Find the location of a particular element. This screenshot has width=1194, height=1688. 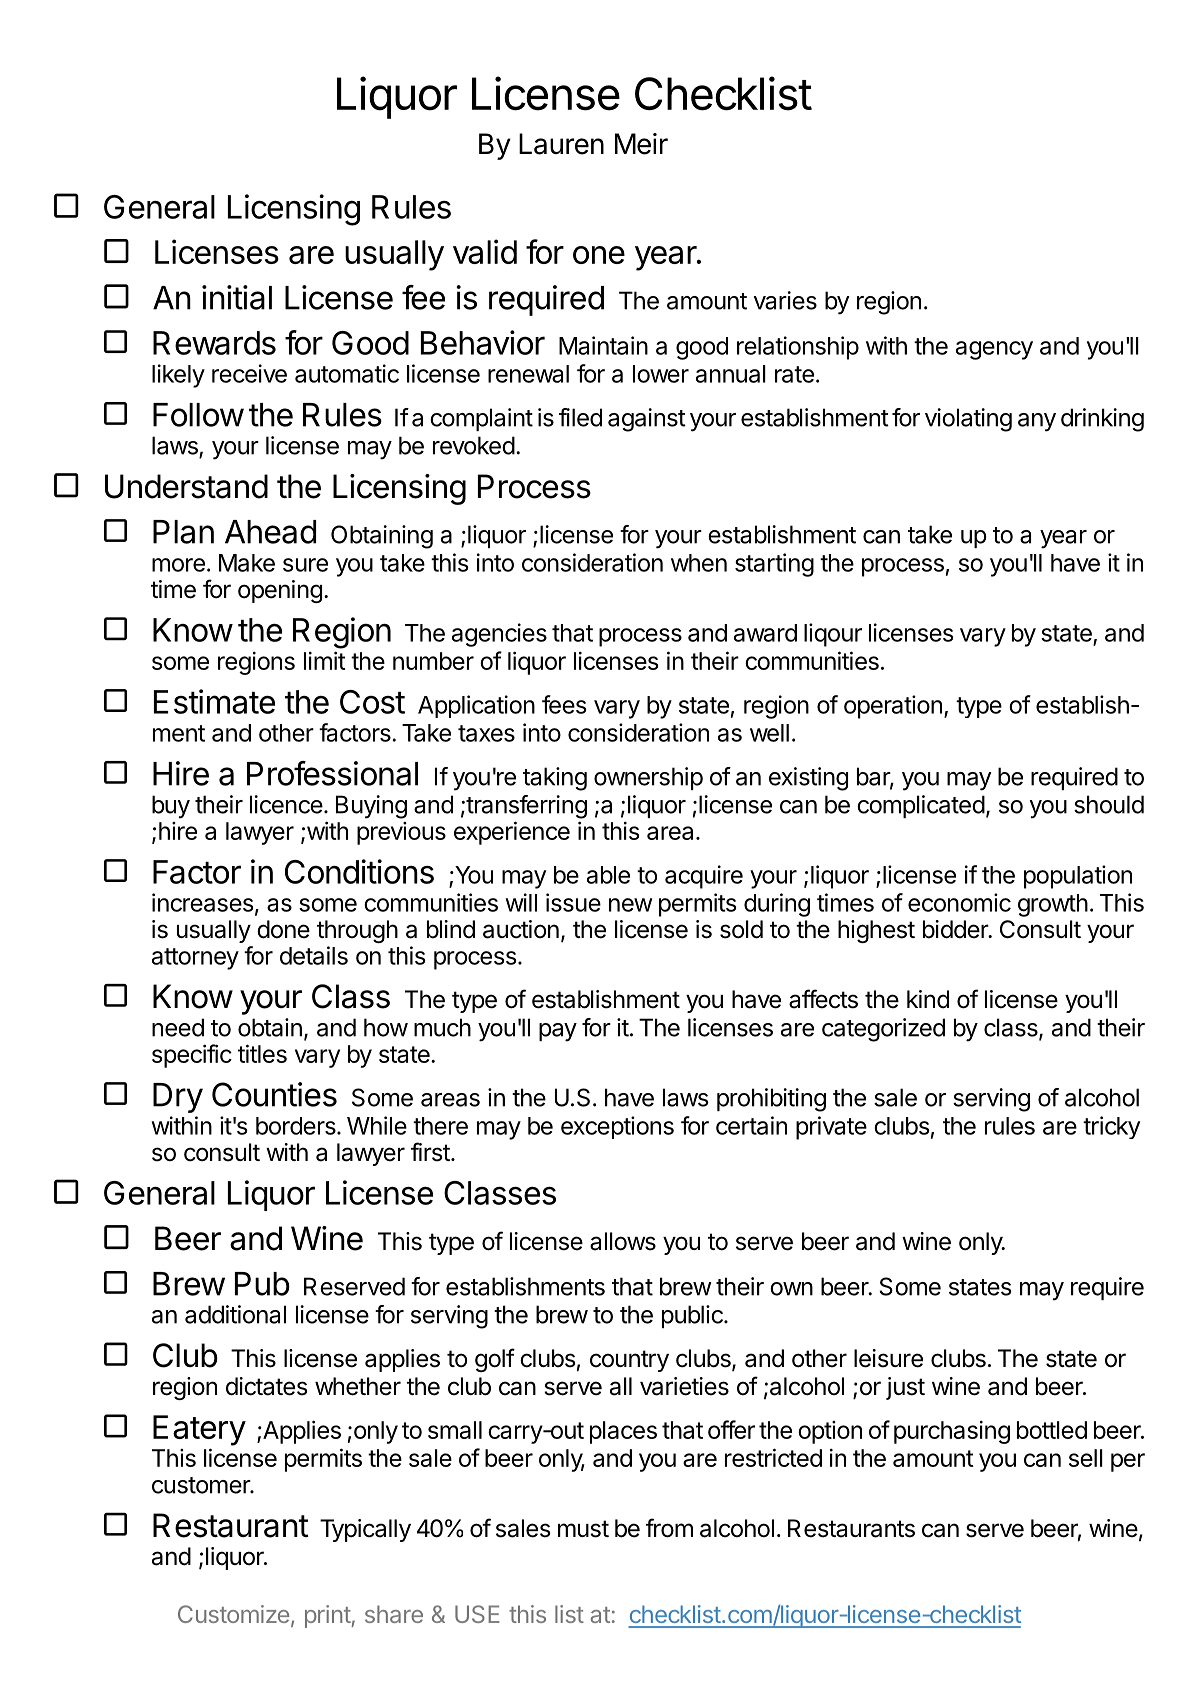

operation is located at coordinates (893, 707).
